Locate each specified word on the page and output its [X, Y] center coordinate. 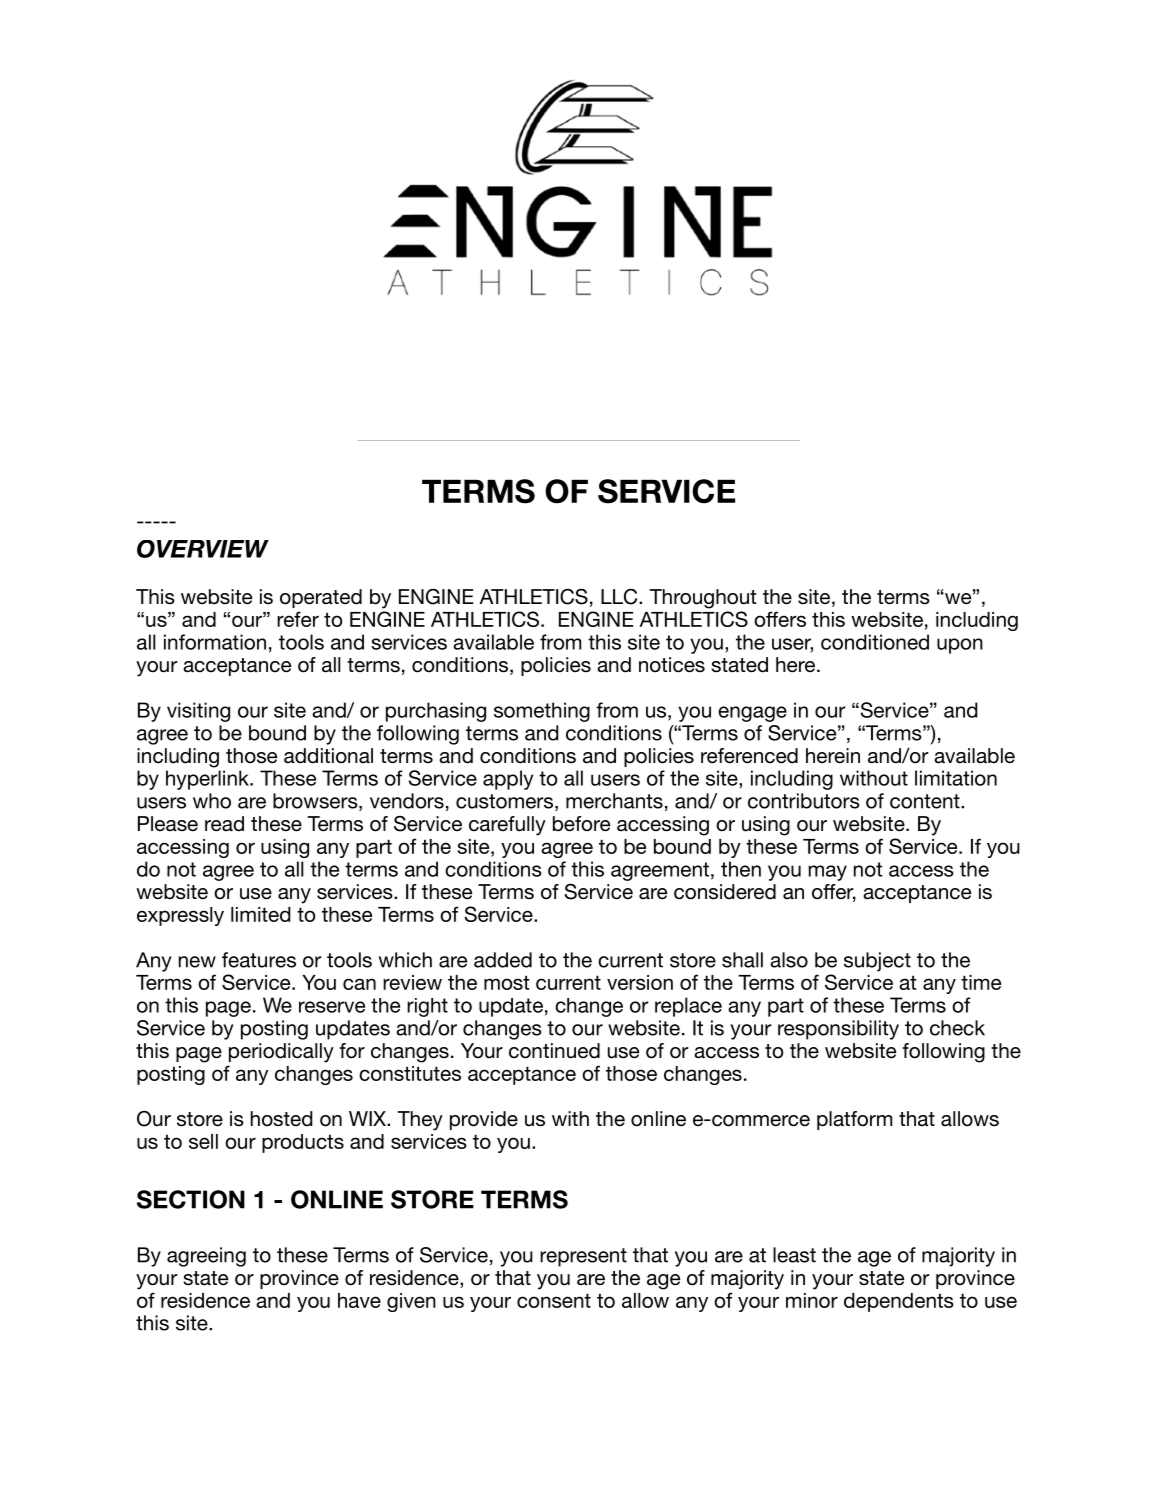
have [359, 1300]
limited [261, 914]
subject [877, 962]
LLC [620, 597]
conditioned [875, 642]
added [503, 960]
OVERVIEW [203, 549]
